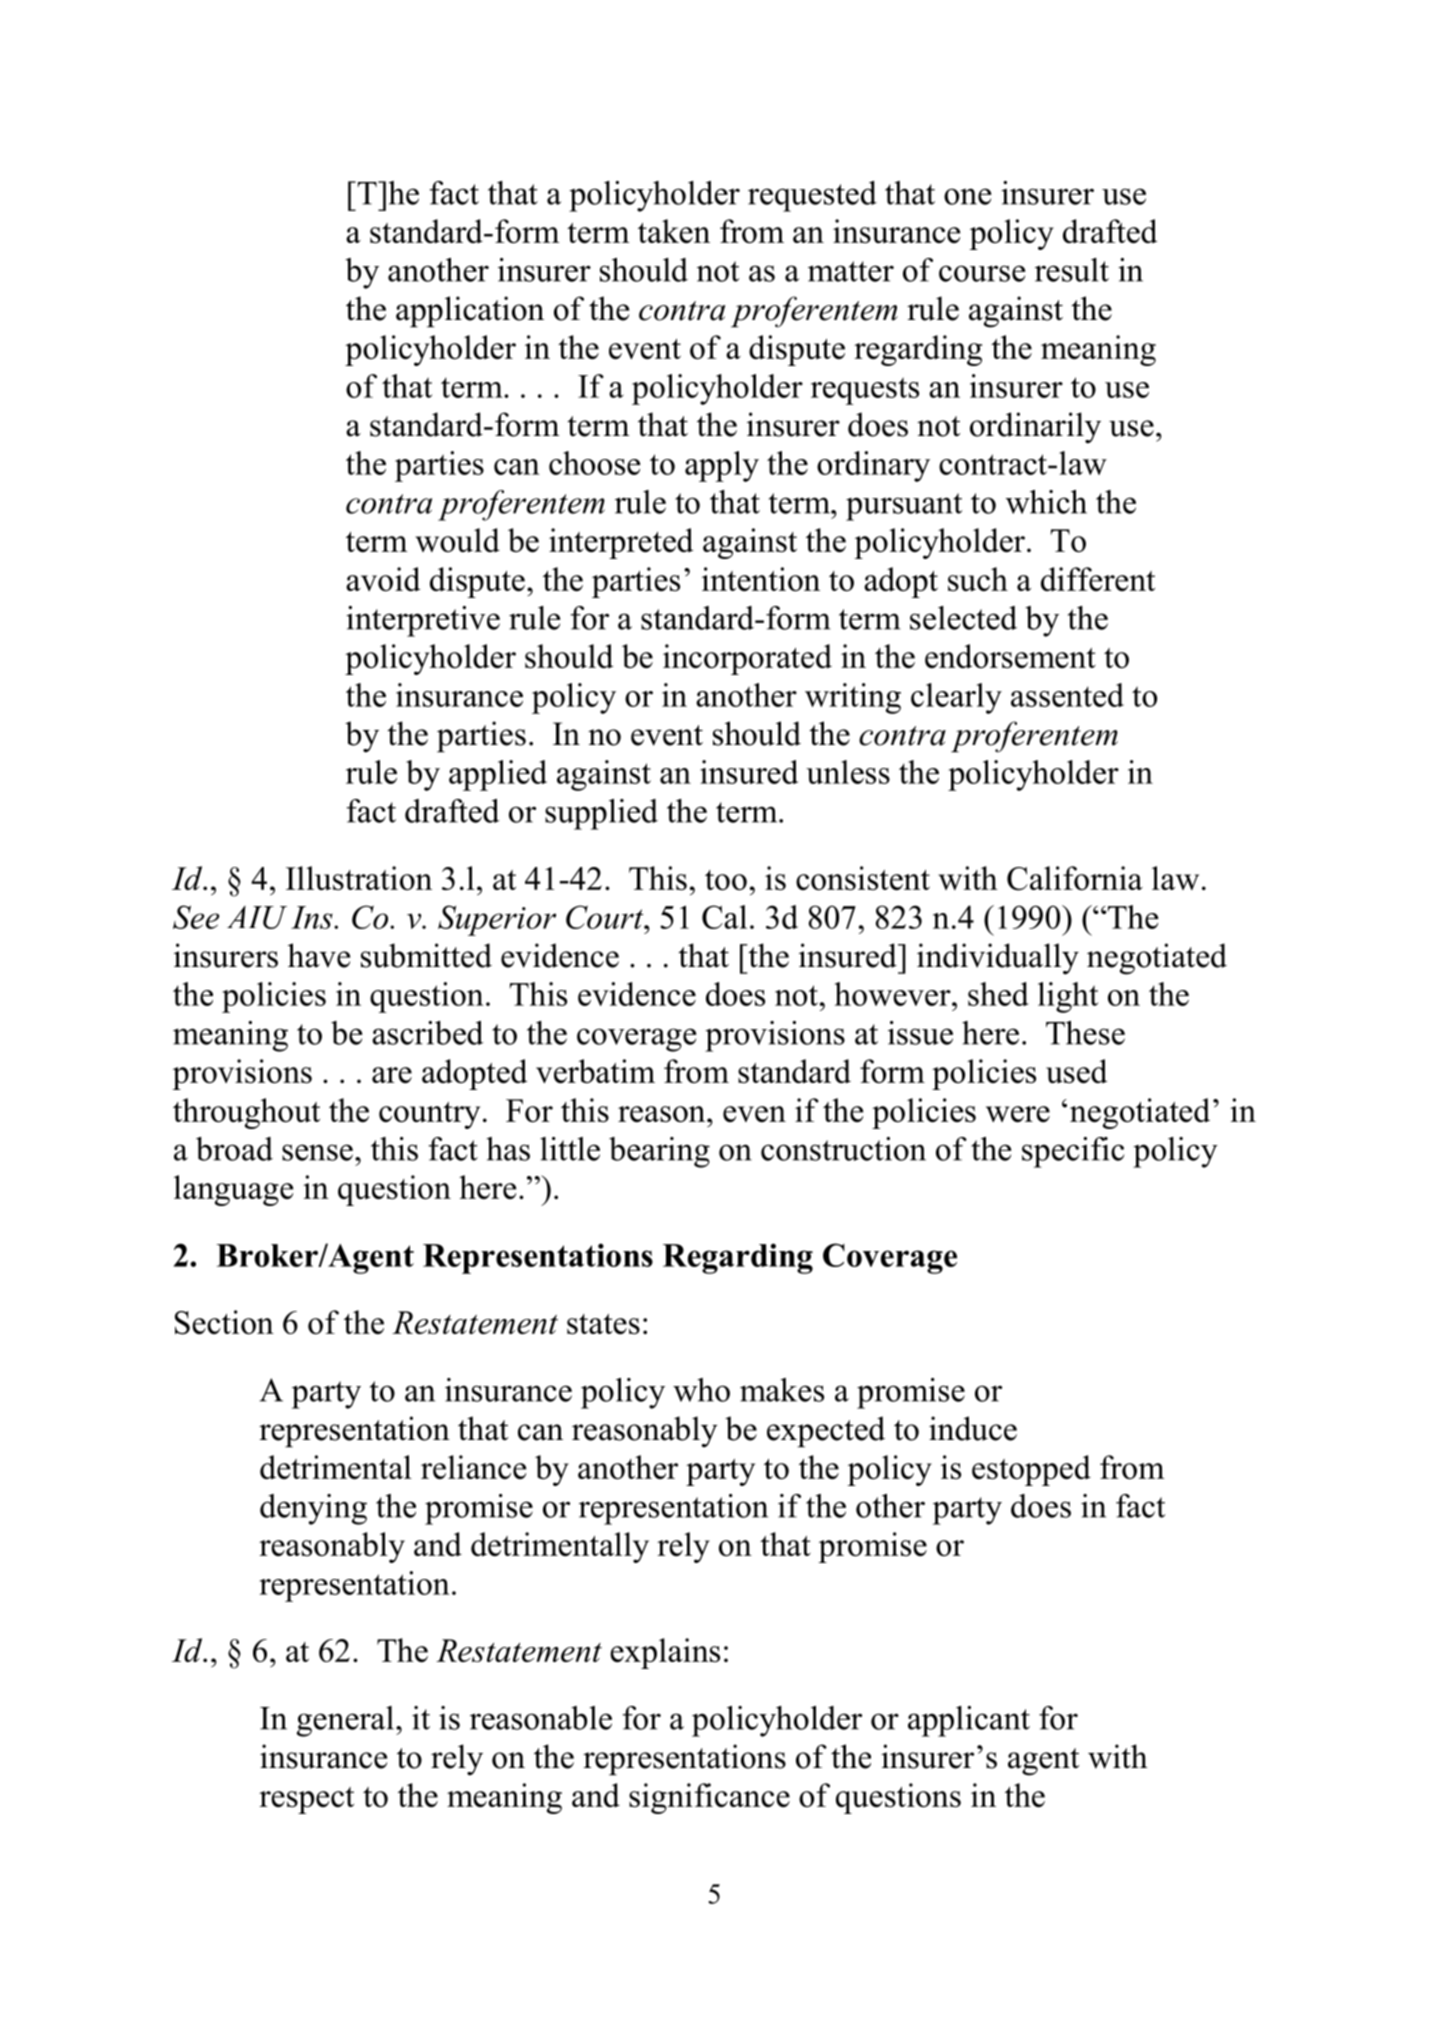 Image resolution: width=1429 pixels, height=2021 pixels. What do you see at coordinates (603, 1324) in the screenshot?
I see `states` at bounding box center [603, 1324].
